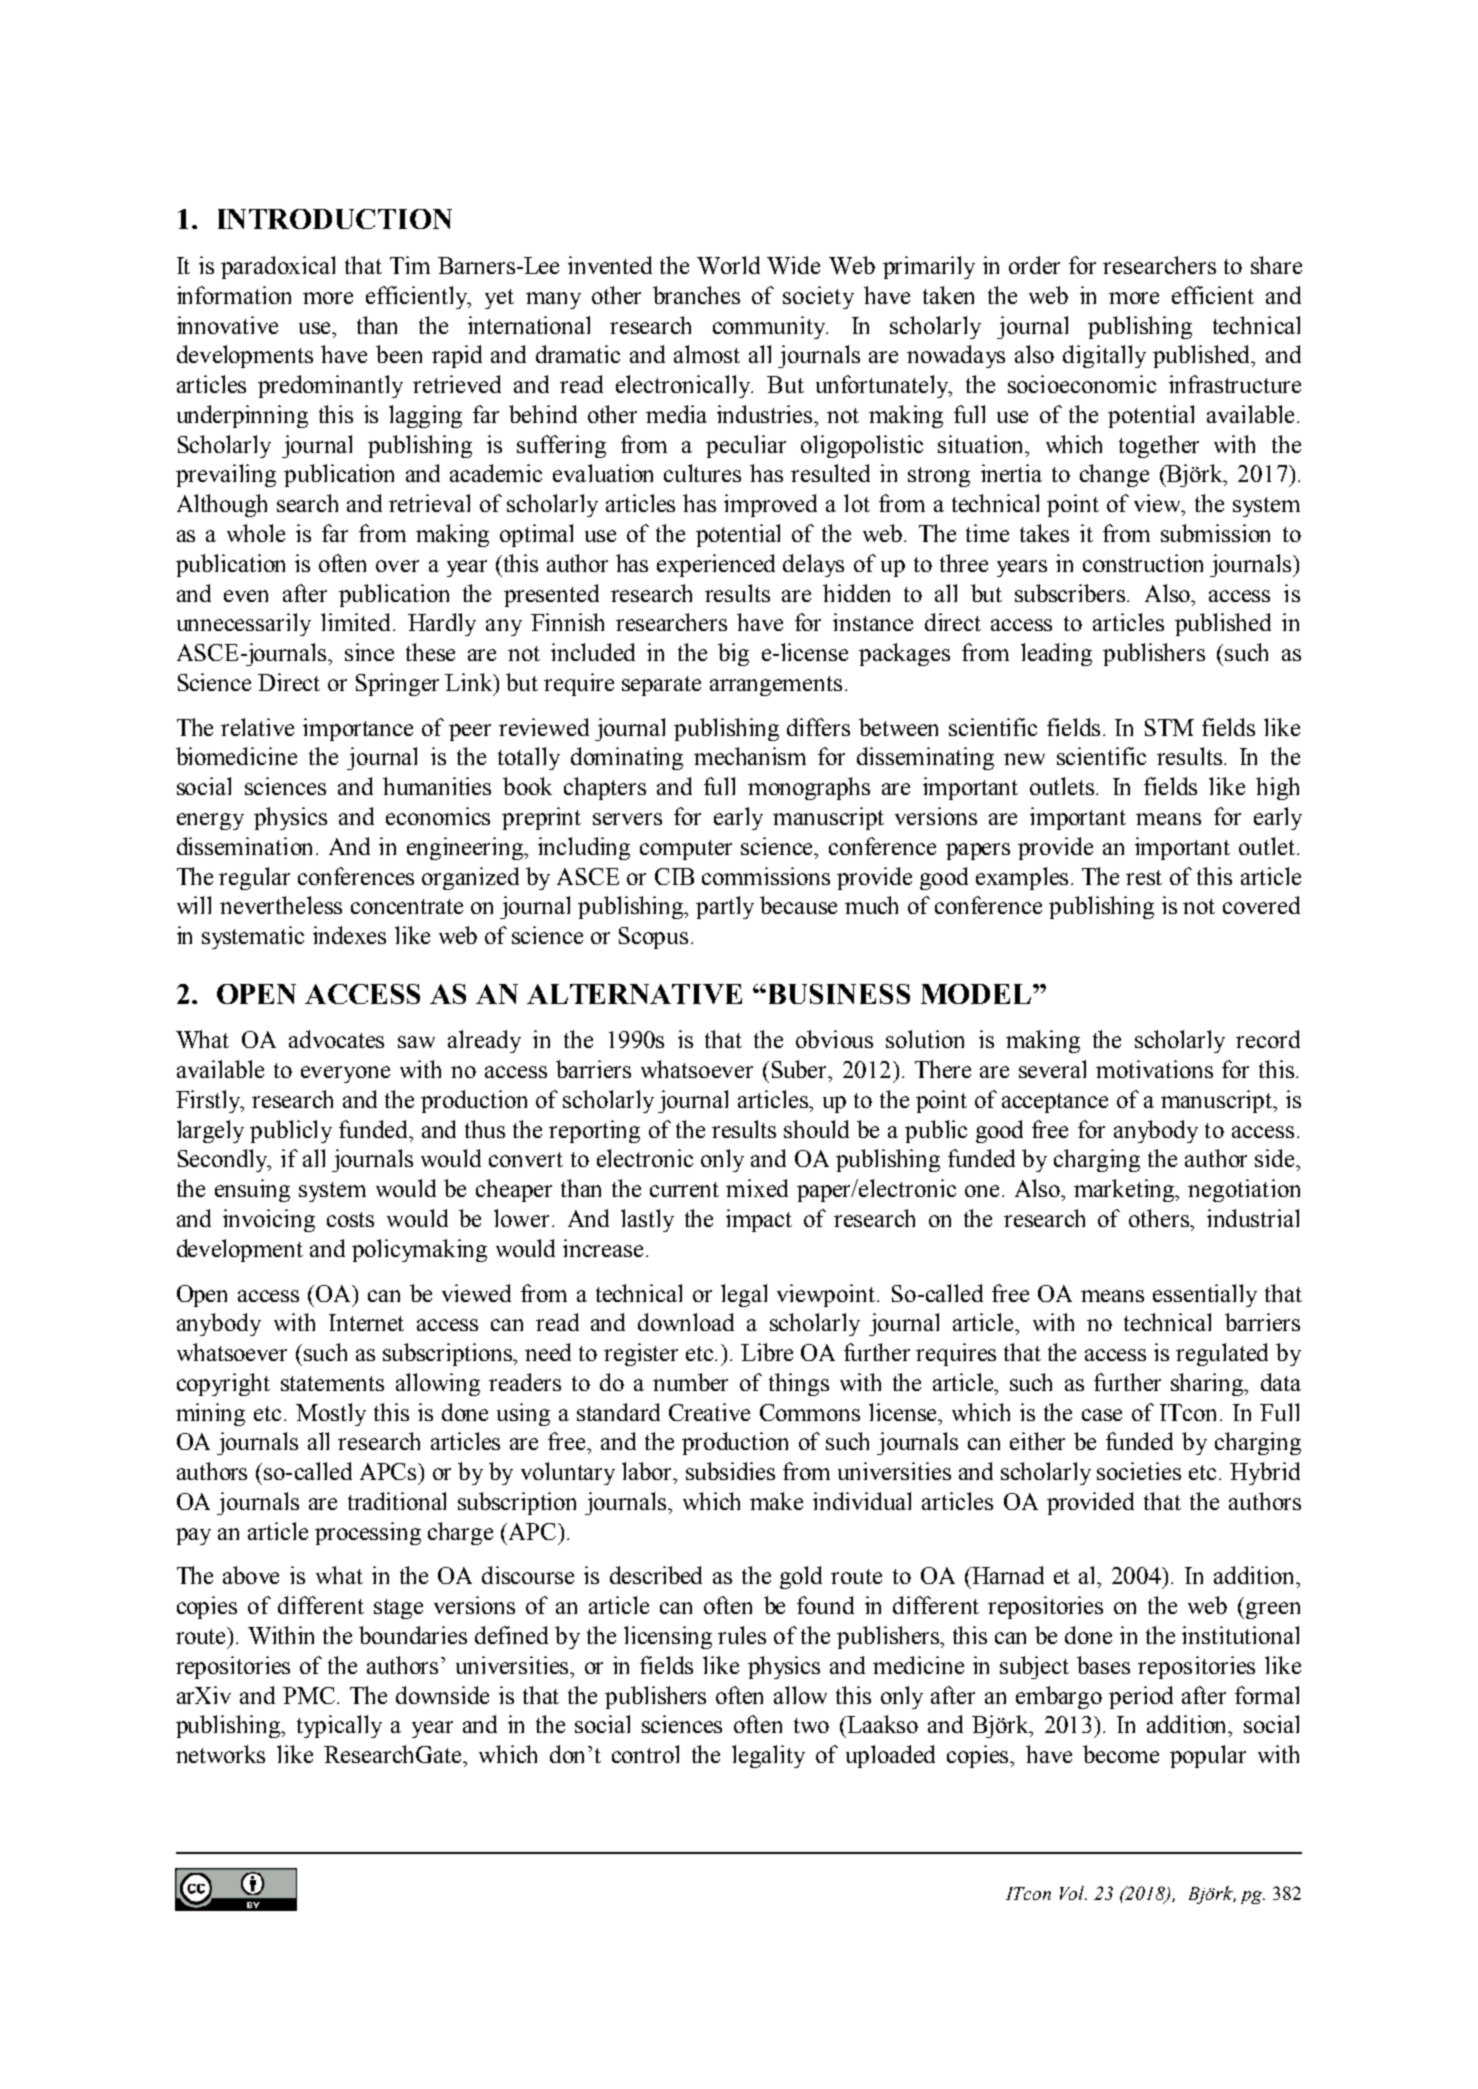 This page has height=2089, width=1478. Describe the element at coordinates (1125, 1190) in the page. I see `marketing` at that location.
